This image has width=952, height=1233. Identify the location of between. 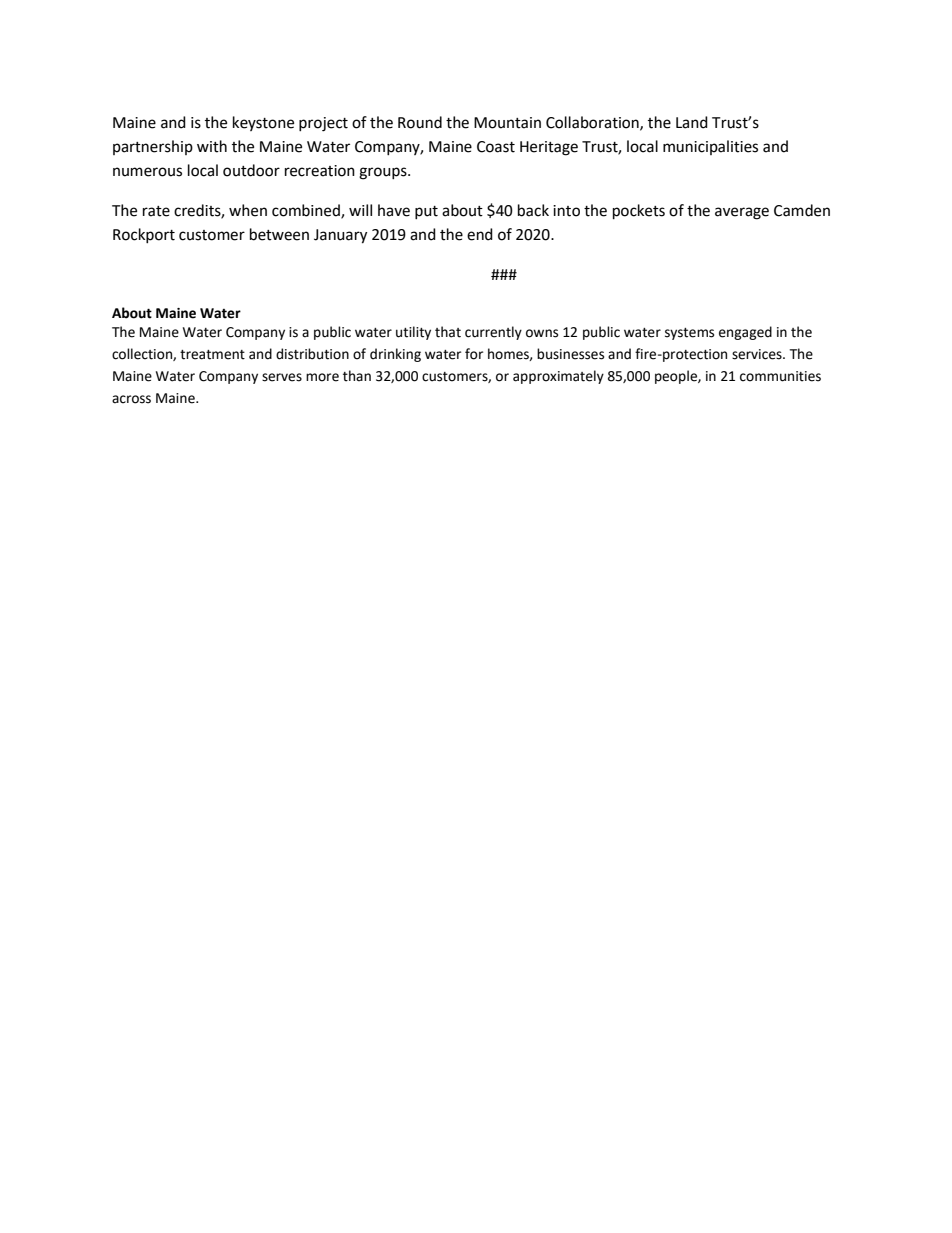
(279, 234).
